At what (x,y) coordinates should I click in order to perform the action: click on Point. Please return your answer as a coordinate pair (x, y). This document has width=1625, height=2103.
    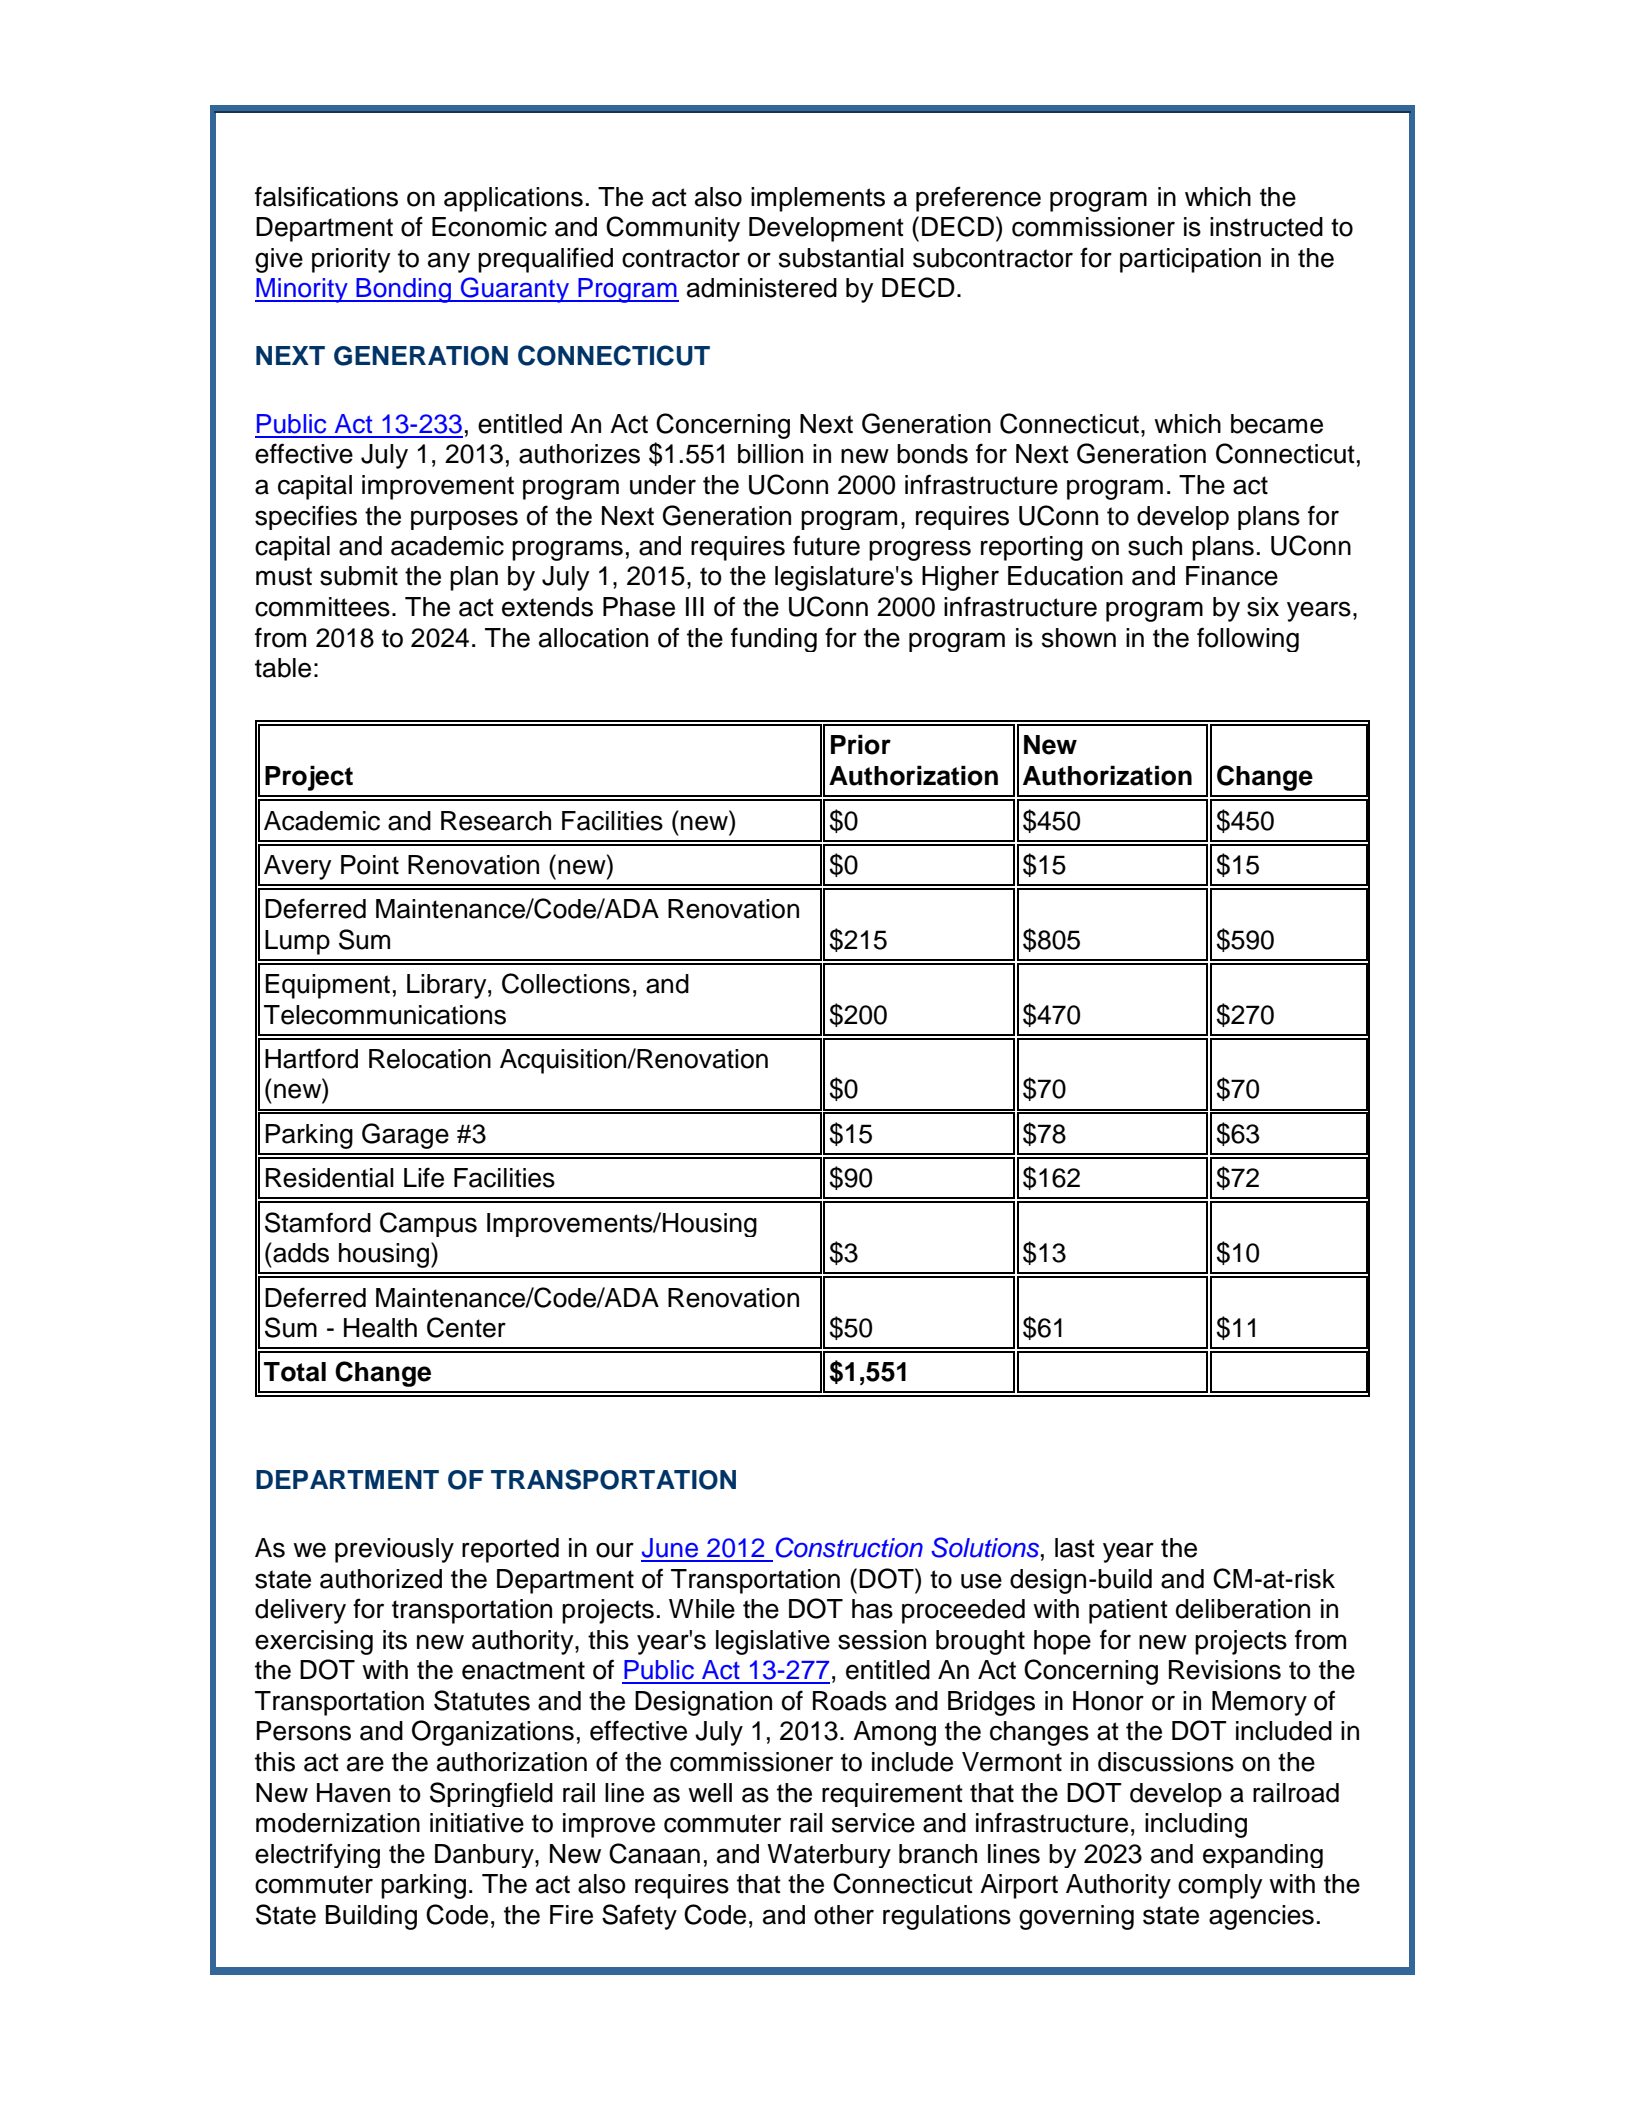
    Looking at the image, I should click on (370, 865).
